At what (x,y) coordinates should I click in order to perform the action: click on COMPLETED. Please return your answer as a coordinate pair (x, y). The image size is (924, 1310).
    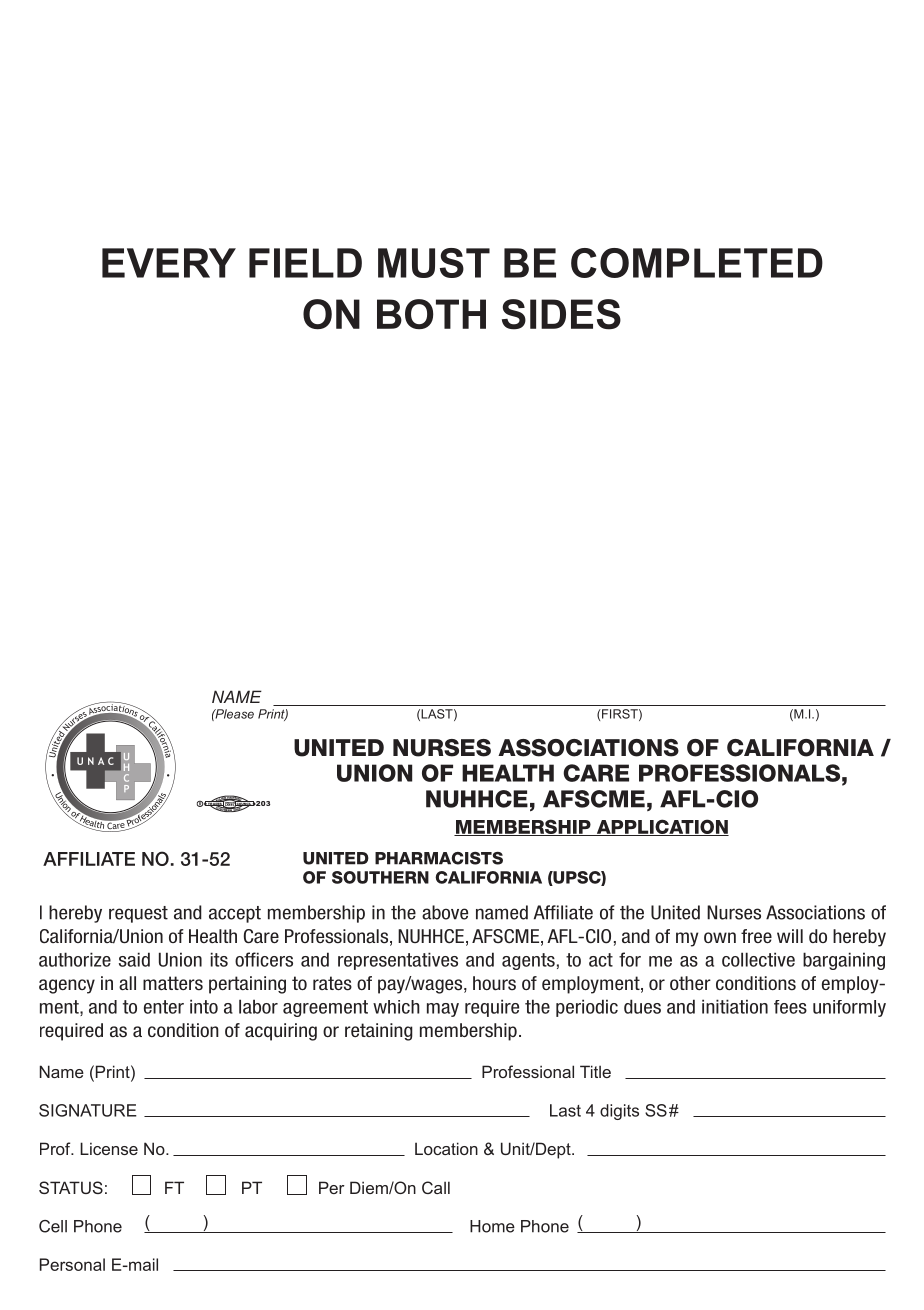
    Looking at the image, I should click on (697, 263).
